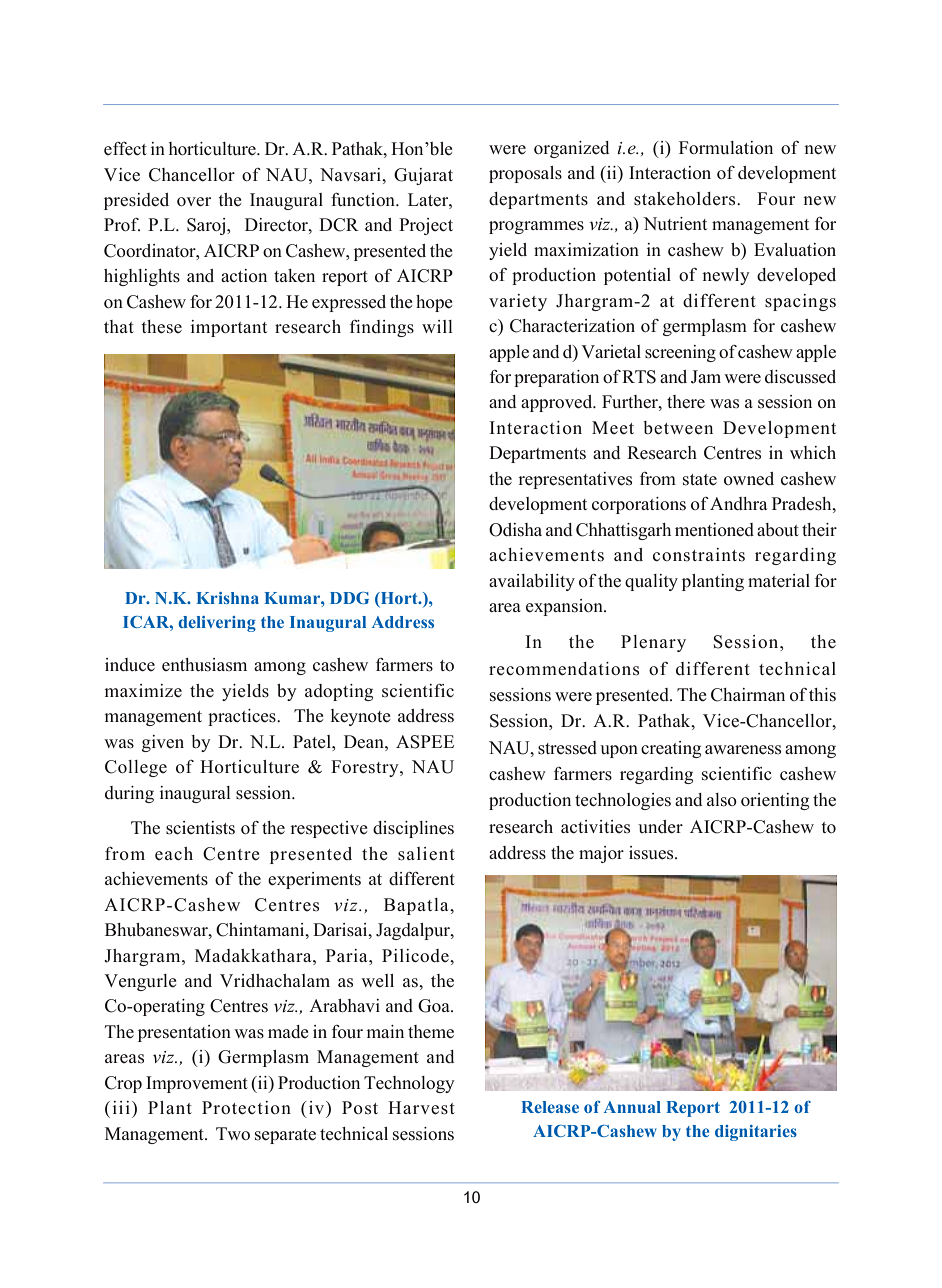  Describe the element at coordinates (726, 148) in the page. I see `Formulation` at that location.
